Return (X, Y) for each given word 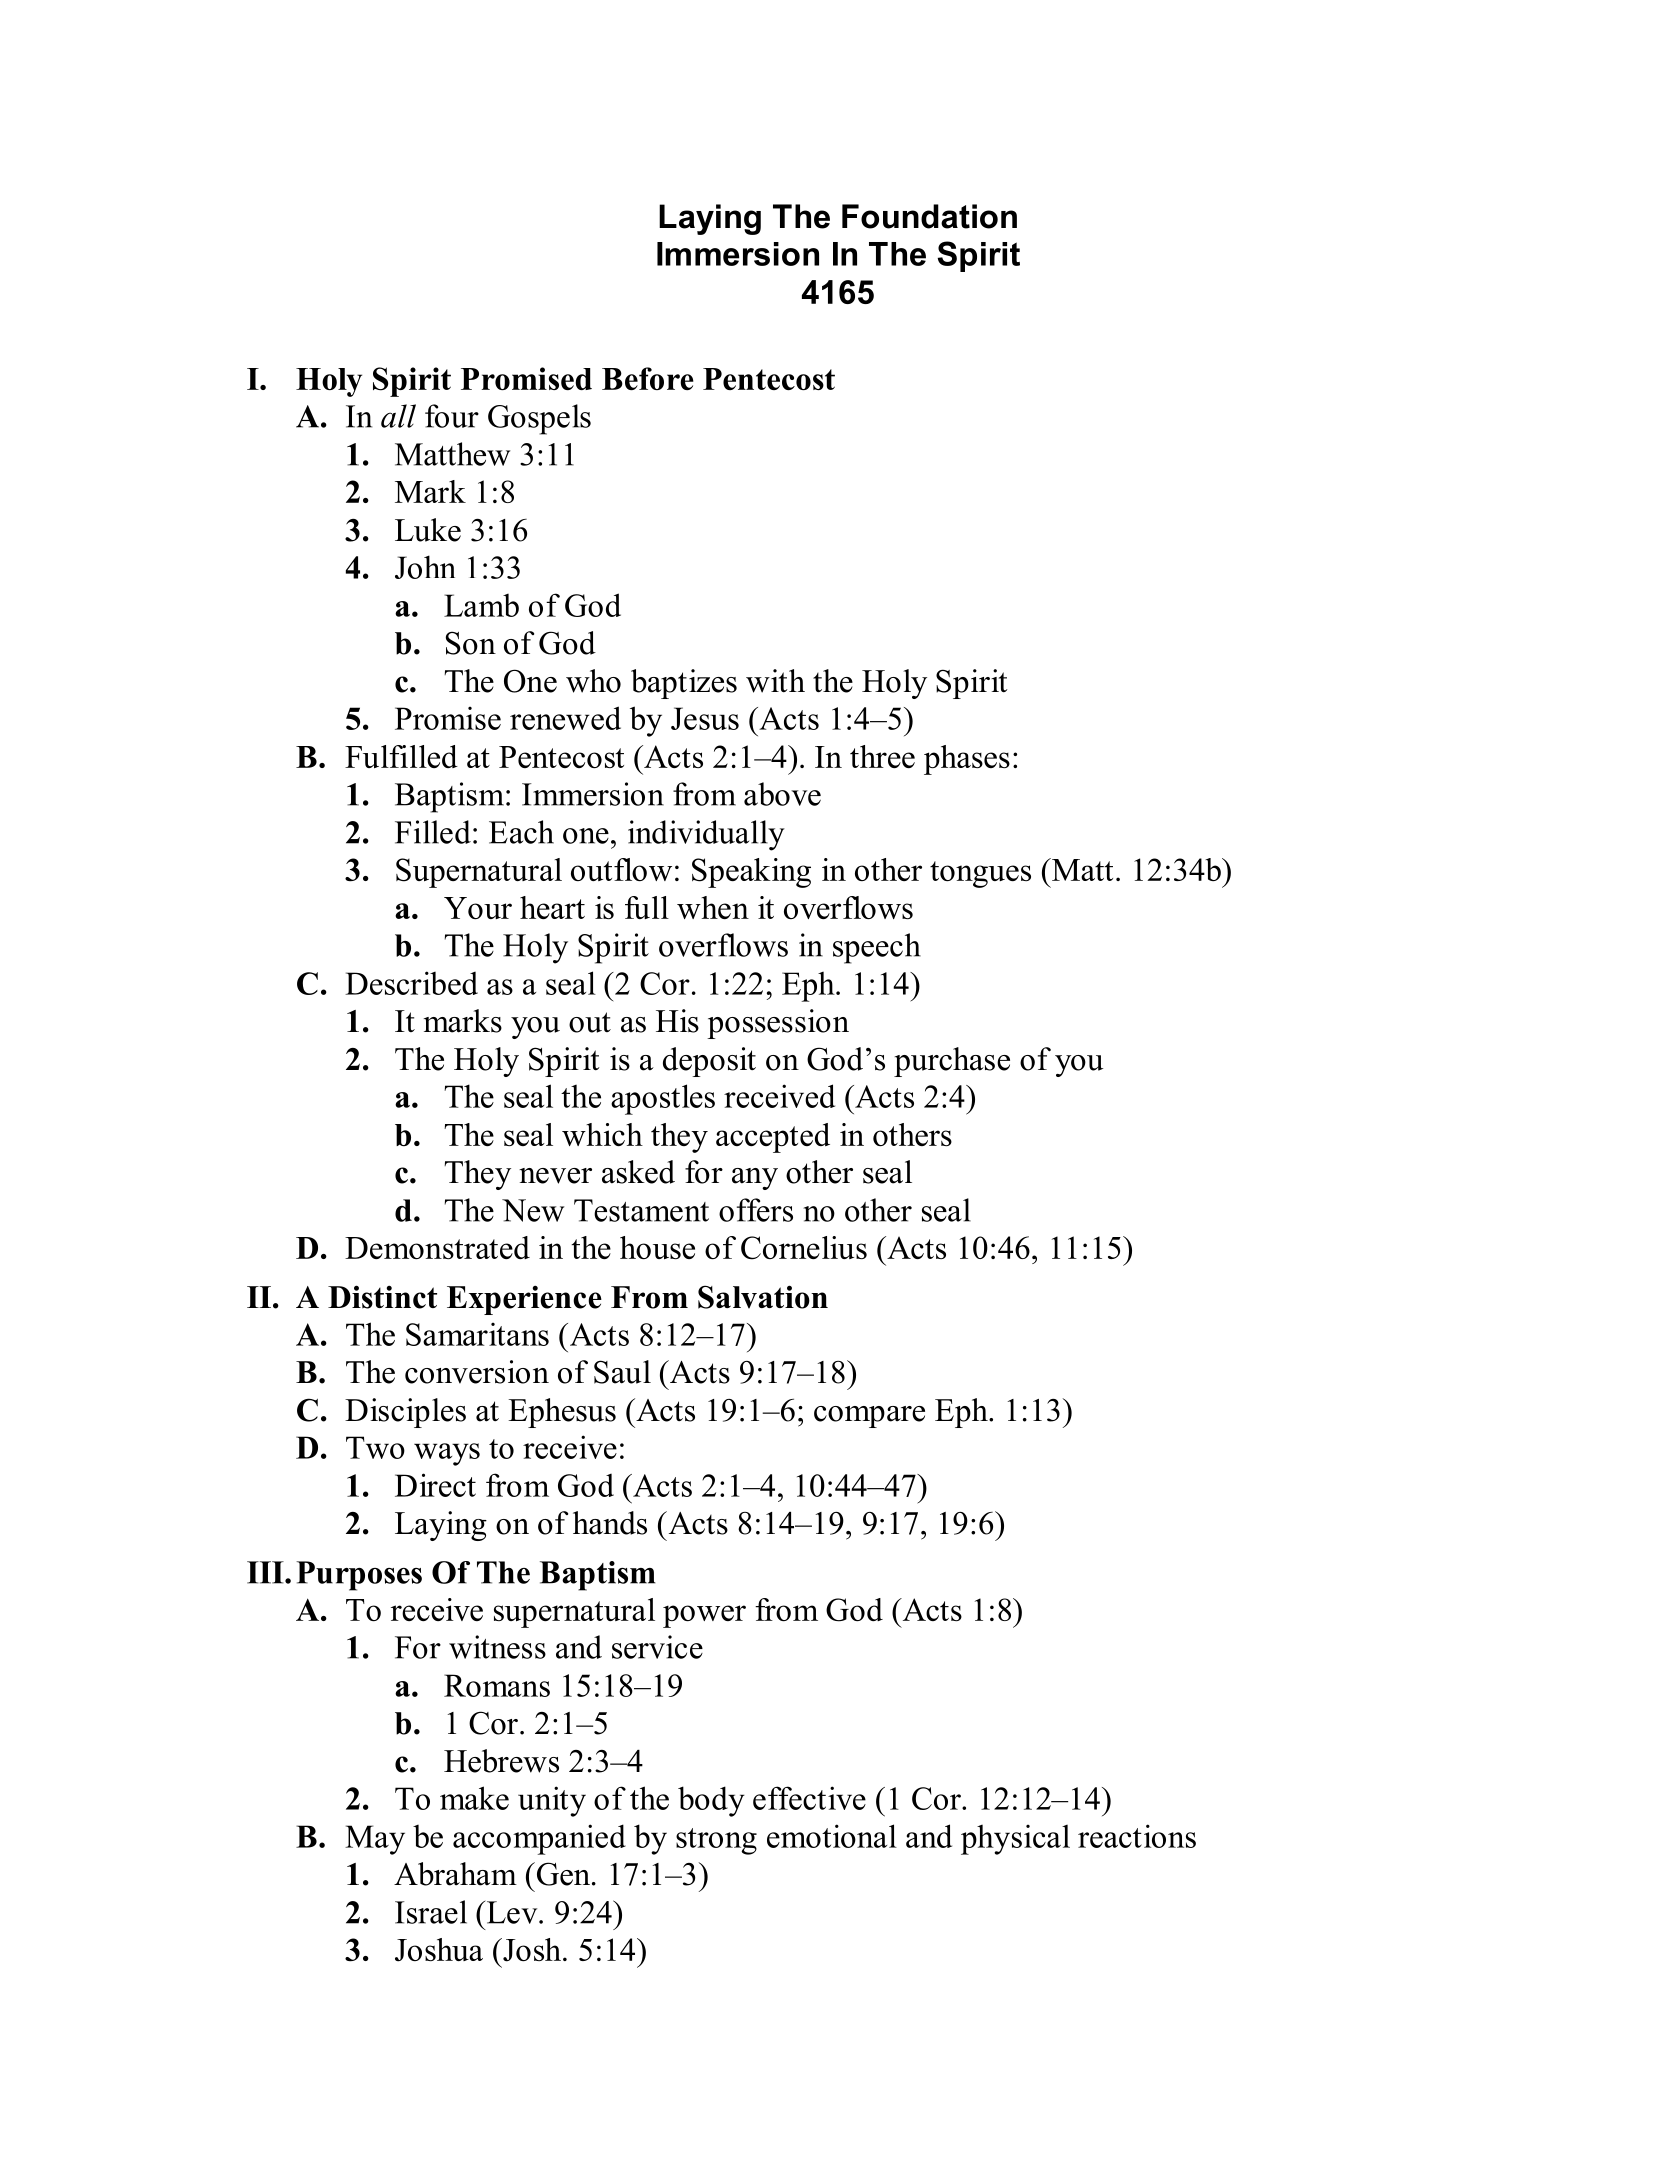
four (452, 416)
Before (648, 378)
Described (411, 983)
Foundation (929, 216)
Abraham (455, 1874)
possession (778, 1024)
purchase (952, 1062)
